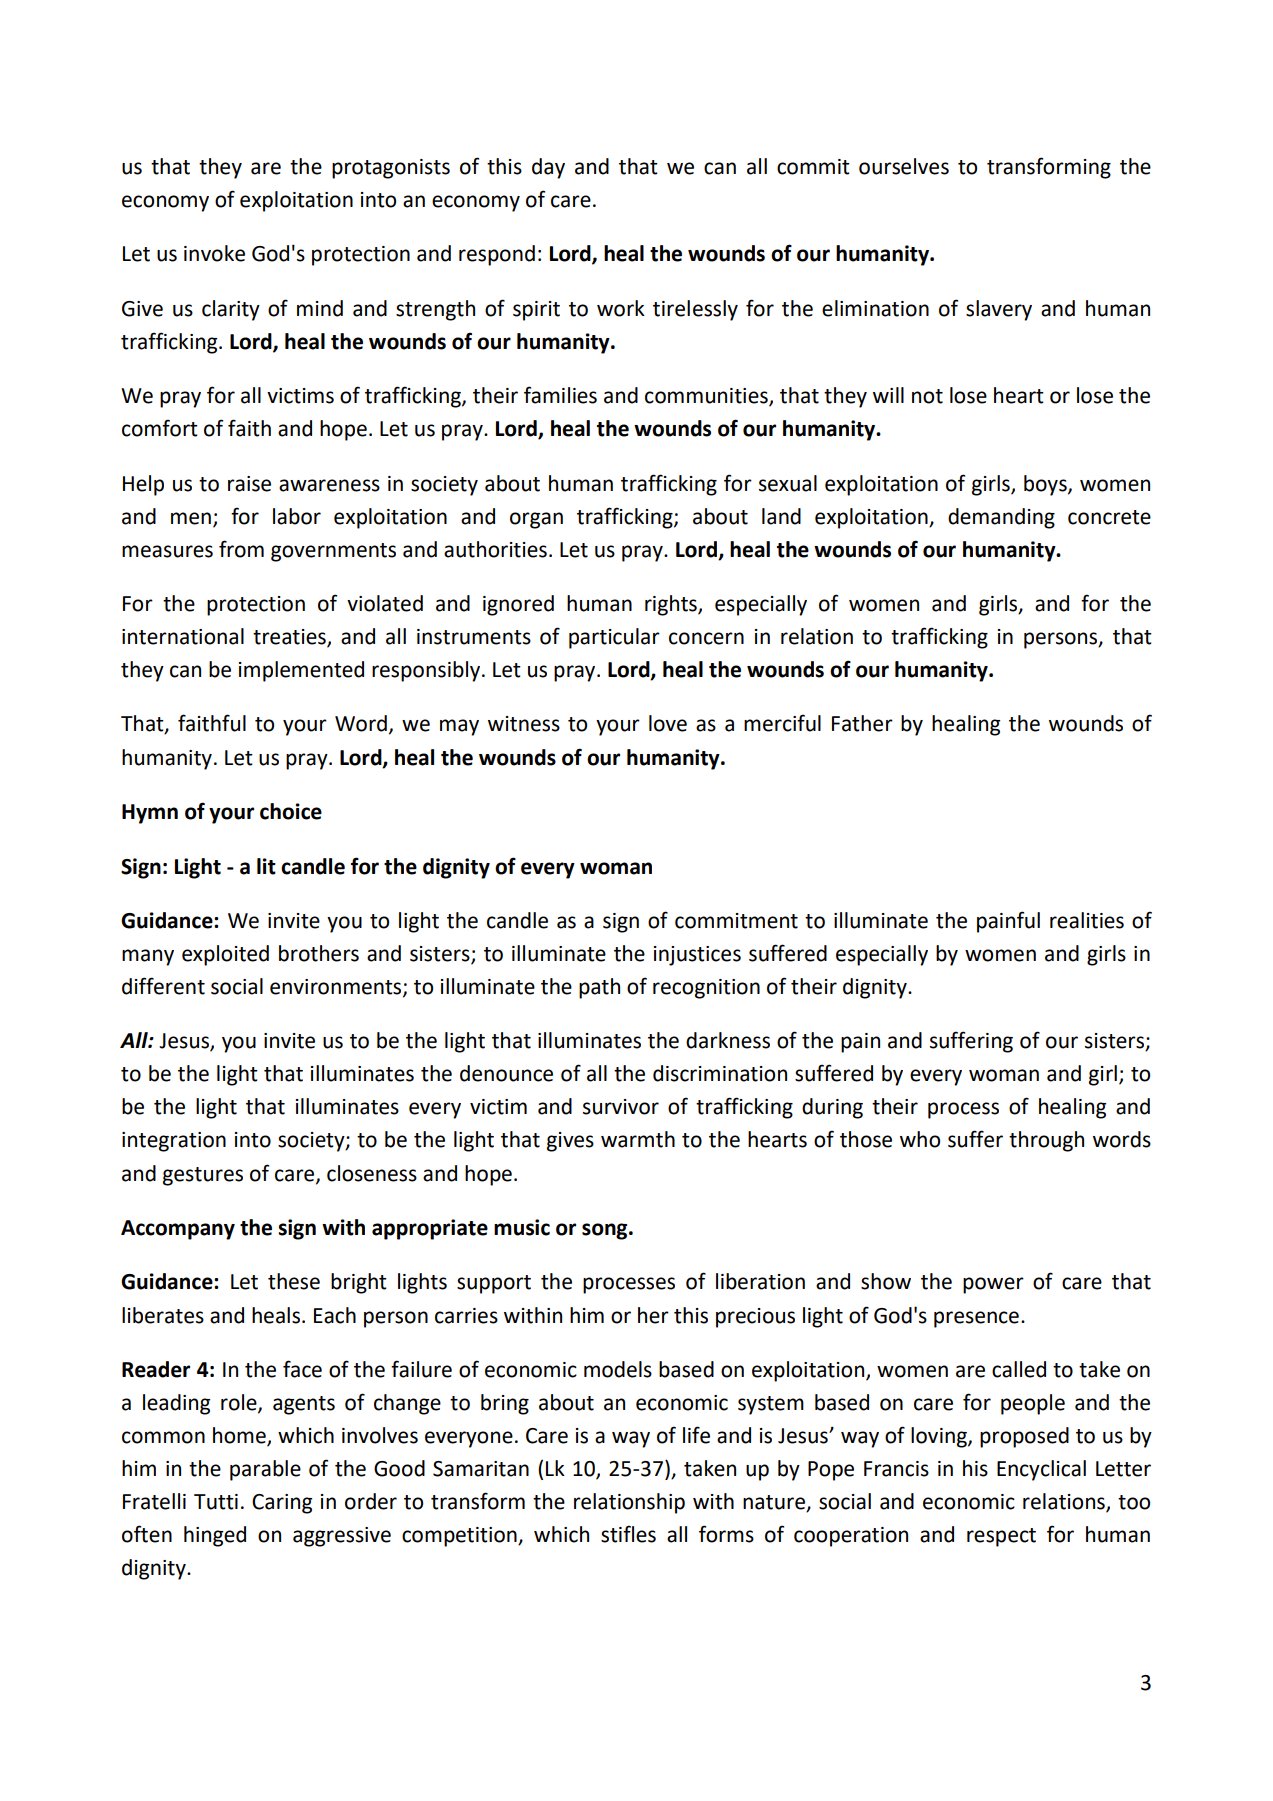  I want to click on treaties, so click(290, 638).
